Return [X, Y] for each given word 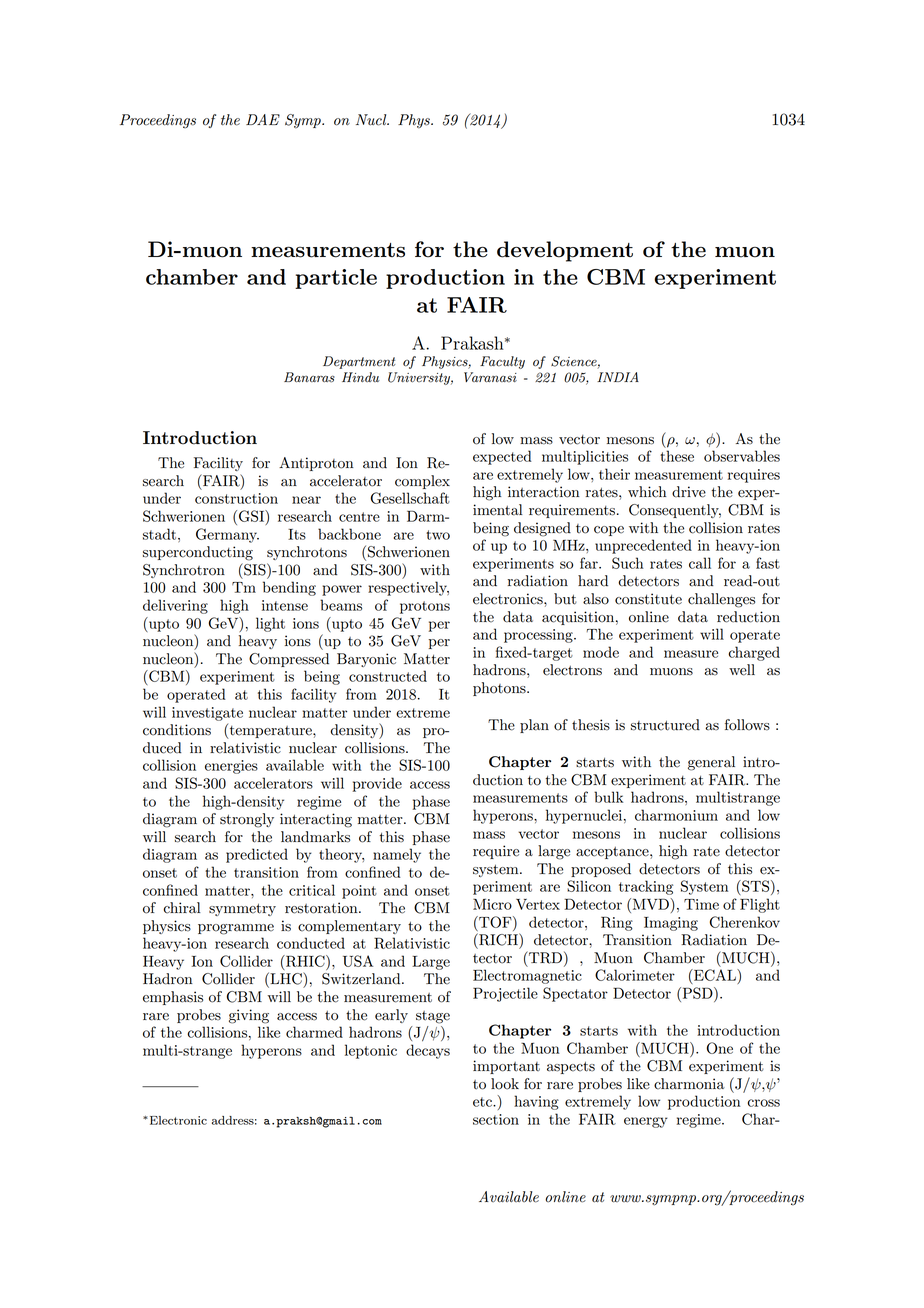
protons [425, 607]
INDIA [618, 377]
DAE [263, 119]
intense [285, 605]
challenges [721, 600]
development [565, 251]
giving [249, 1016]
